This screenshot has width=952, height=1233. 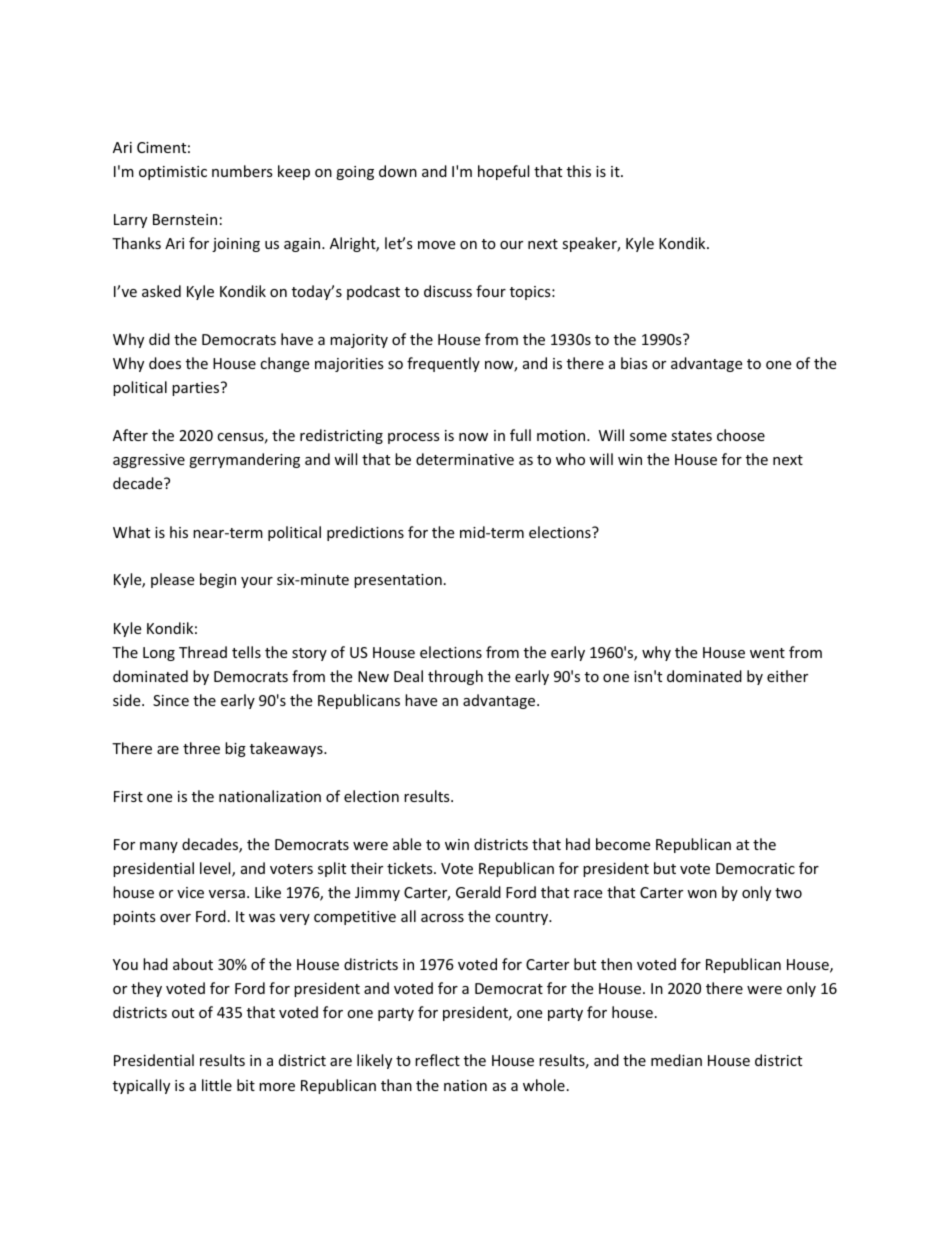 What do you see at coordinates (185, 219) in the screenshot?
I see `Bernstein` at bounding box center [185, 219].
